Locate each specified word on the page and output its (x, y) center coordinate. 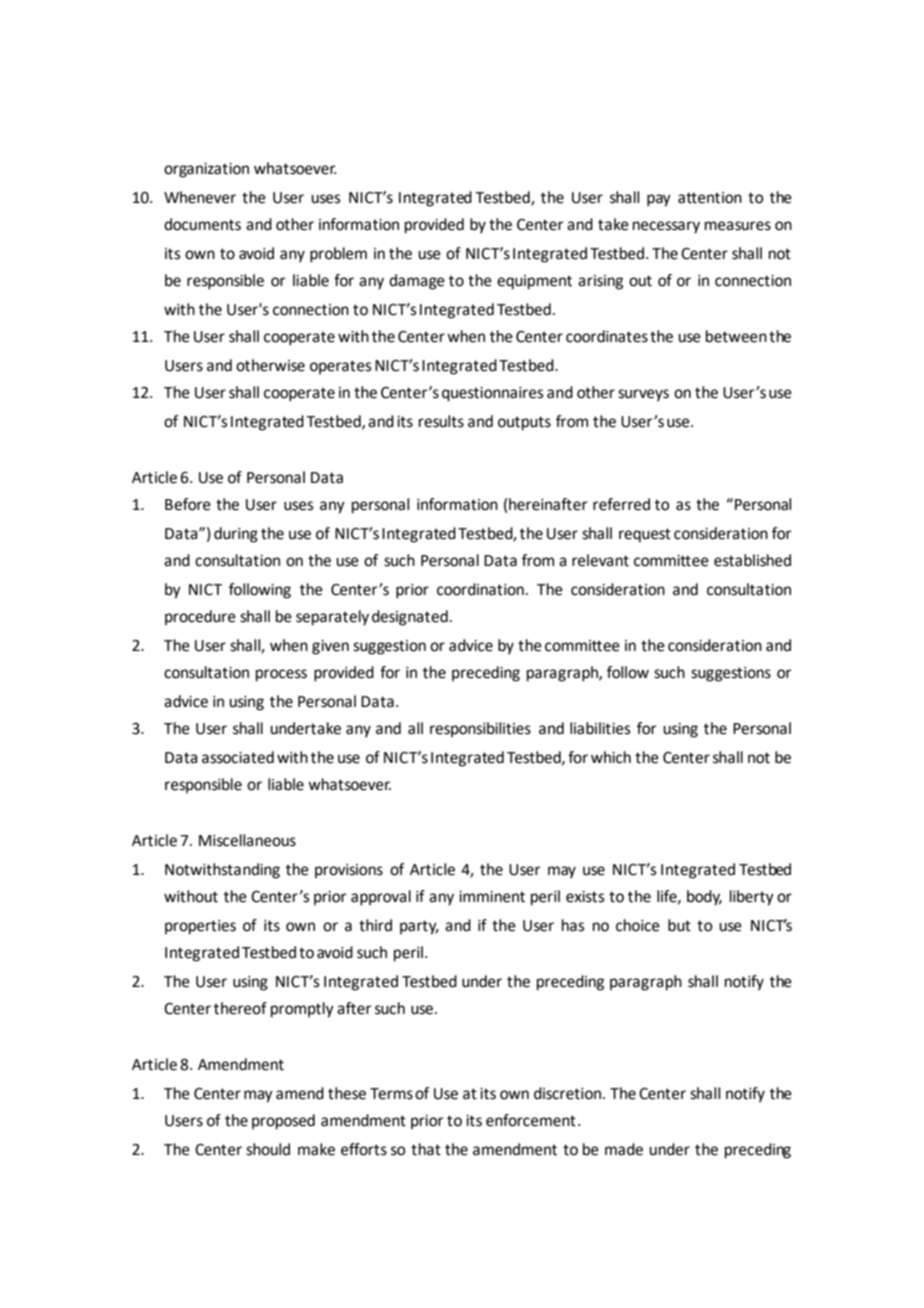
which (611, 757)
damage (417, 282)
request (645, 535)
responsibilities (480, 729)
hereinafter (547, 505)
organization (206, 170)
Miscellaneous (247, 840)
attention (710, 198)
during (236, 535)
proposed (283, 1122)
